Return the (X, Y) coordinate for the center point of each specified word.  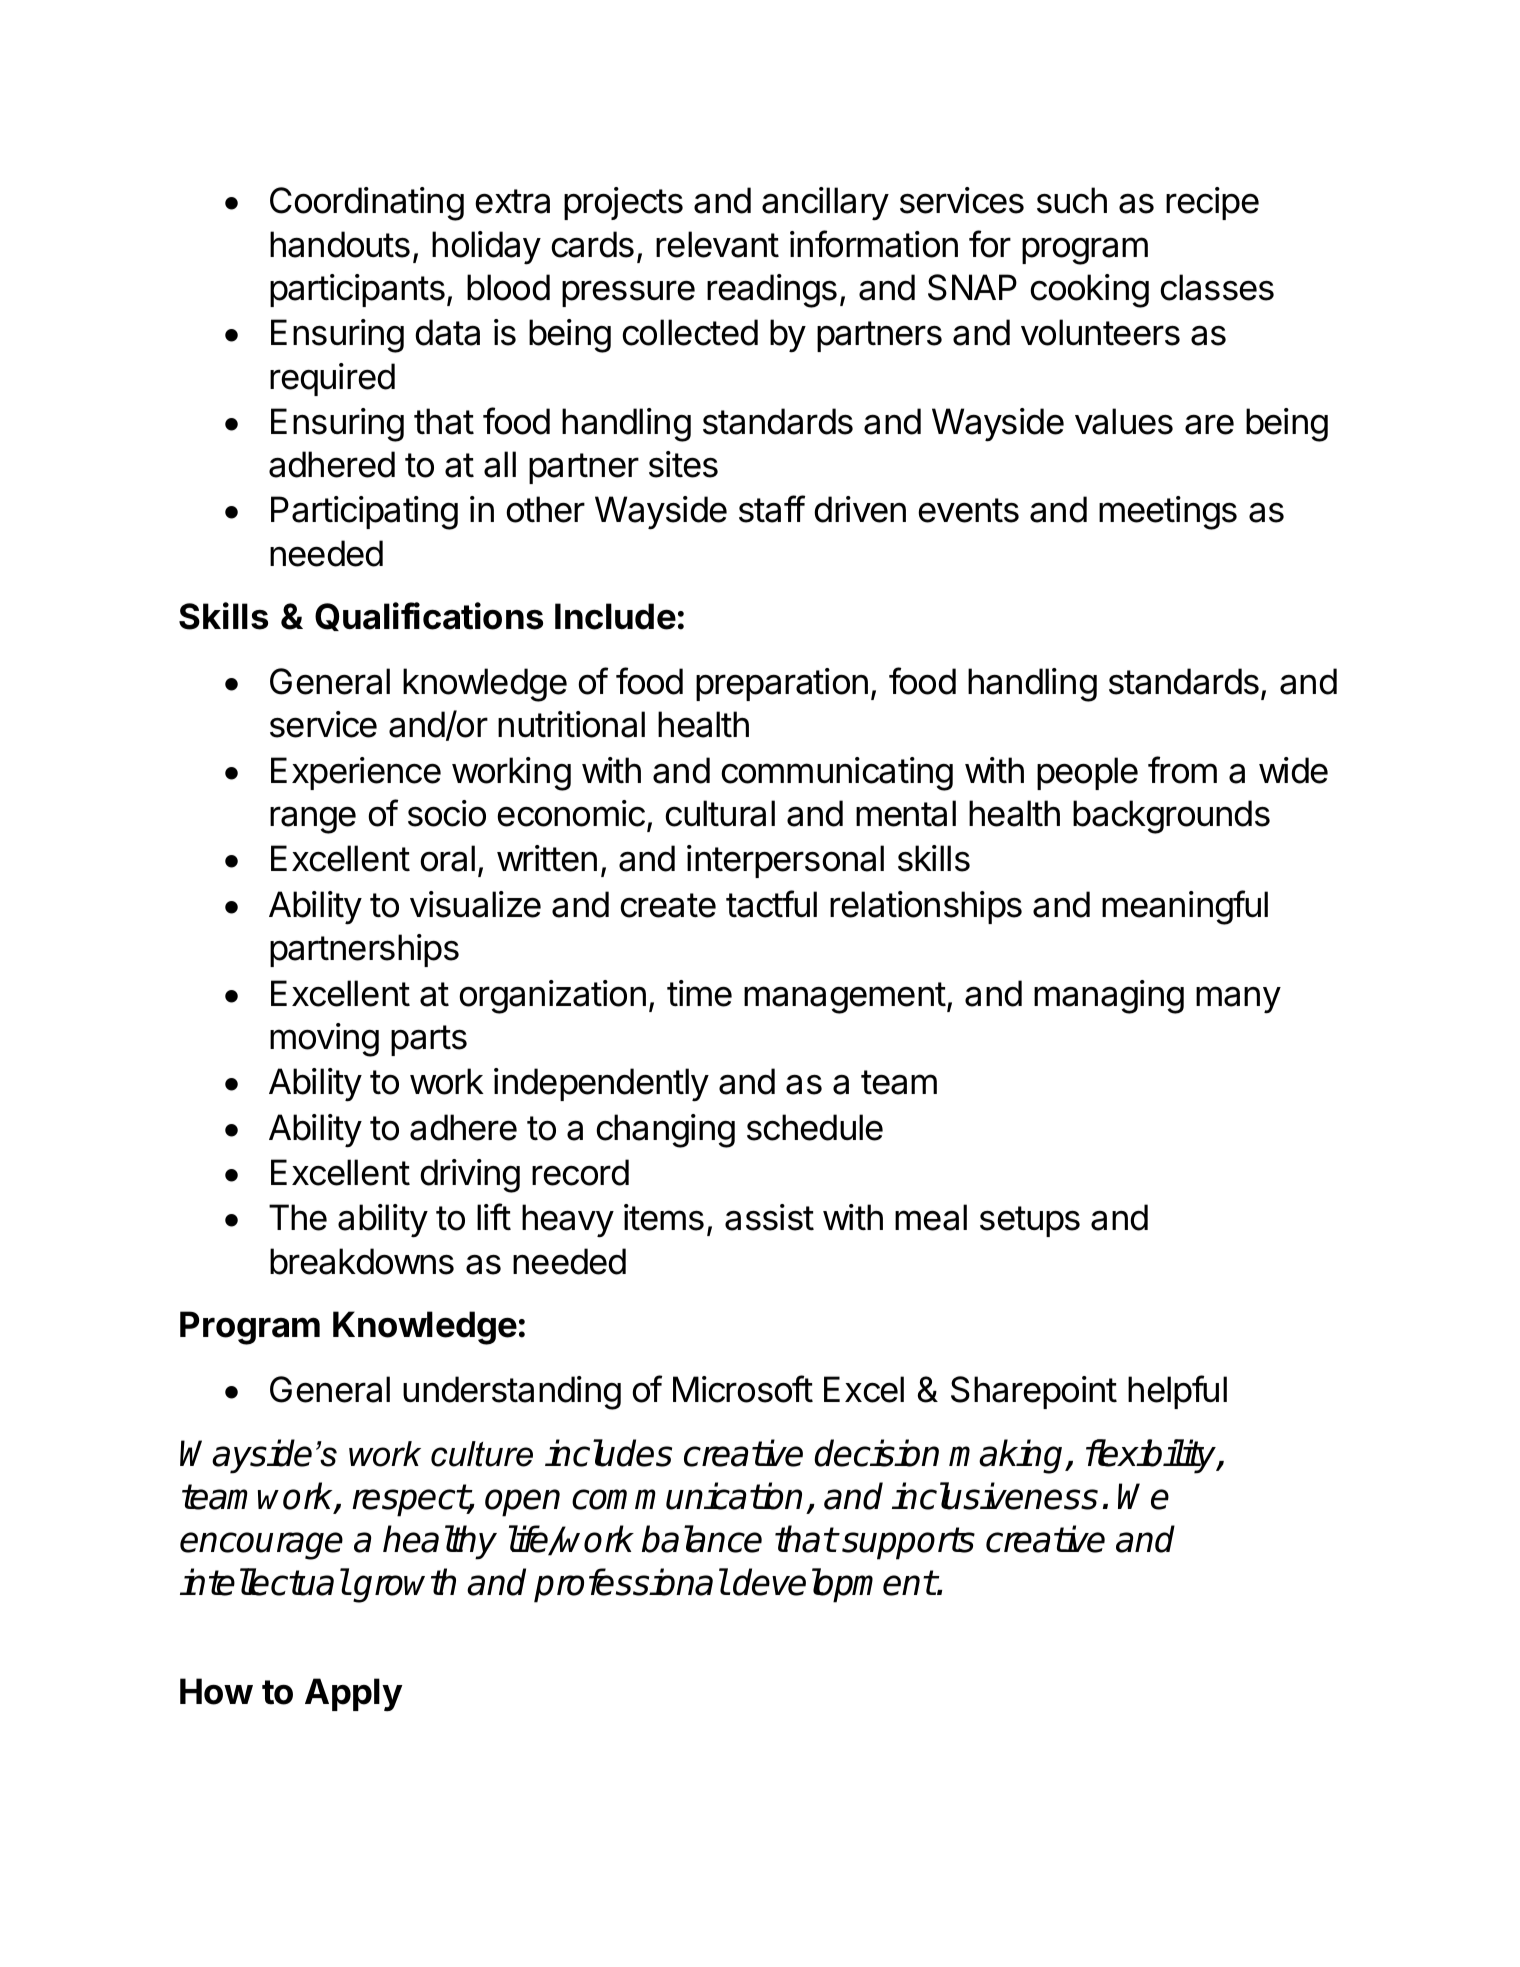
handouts (340, 244)
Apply (354, 1695)
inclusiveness (995, 1496)
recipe (1212, 203)
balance (702, 1539)
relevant (717, 244)
